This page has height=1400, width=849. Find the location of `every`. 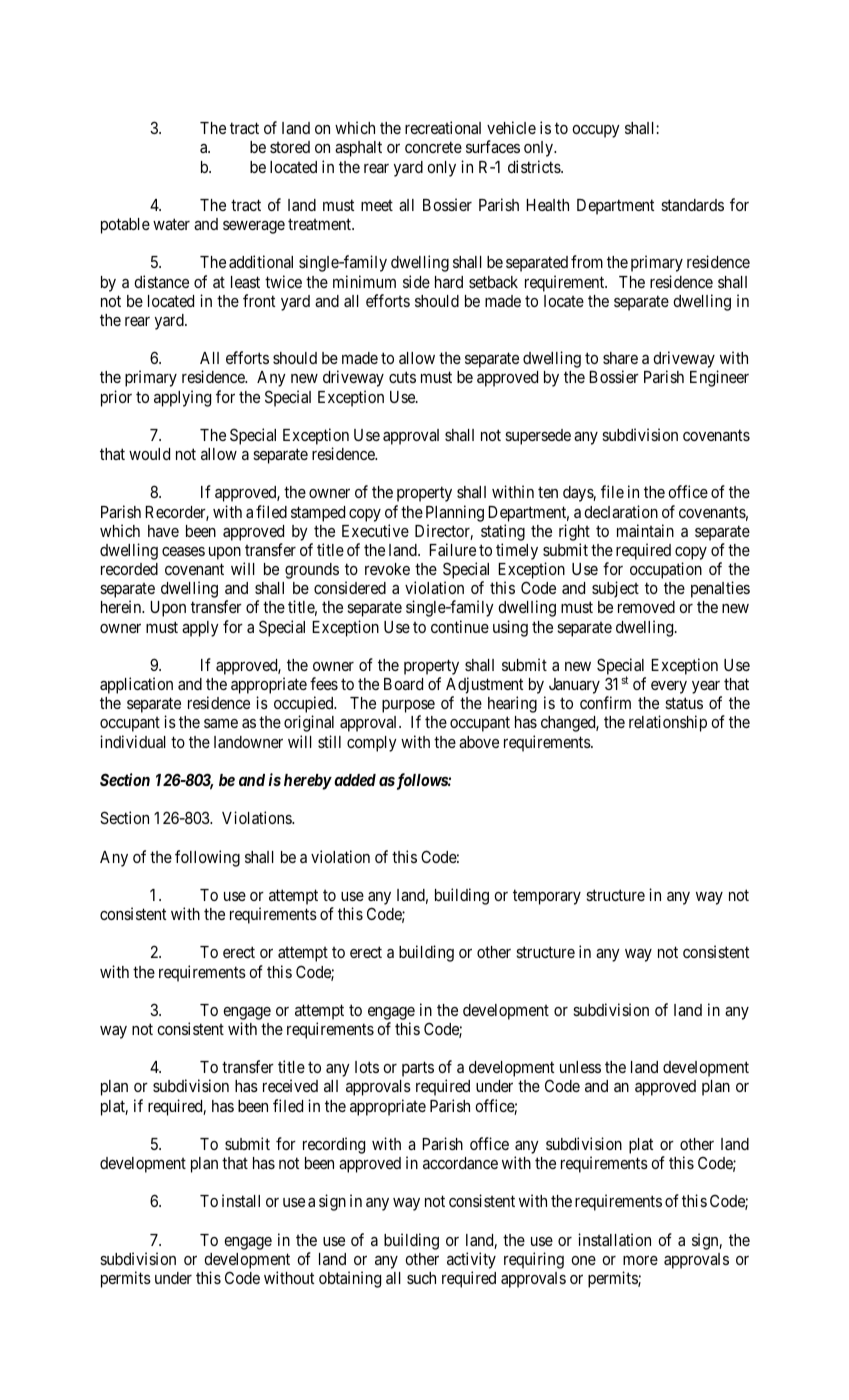

every is located at coordinates (669, 687).
